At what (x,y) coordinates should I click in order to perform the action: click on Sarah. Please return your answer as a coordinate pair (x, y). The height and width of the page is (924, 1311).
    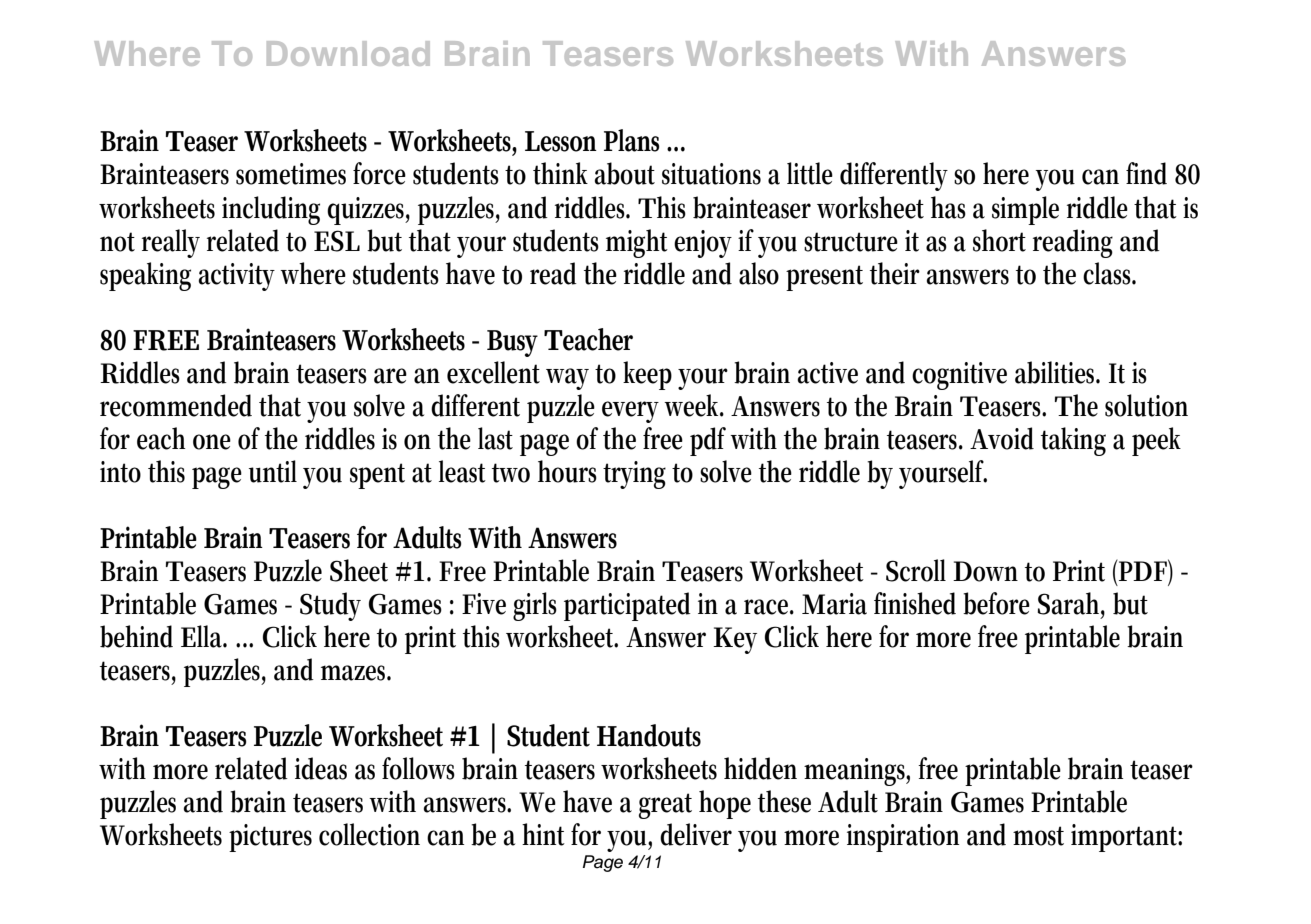
    Looking at the image, I should click on (1071, 604).
